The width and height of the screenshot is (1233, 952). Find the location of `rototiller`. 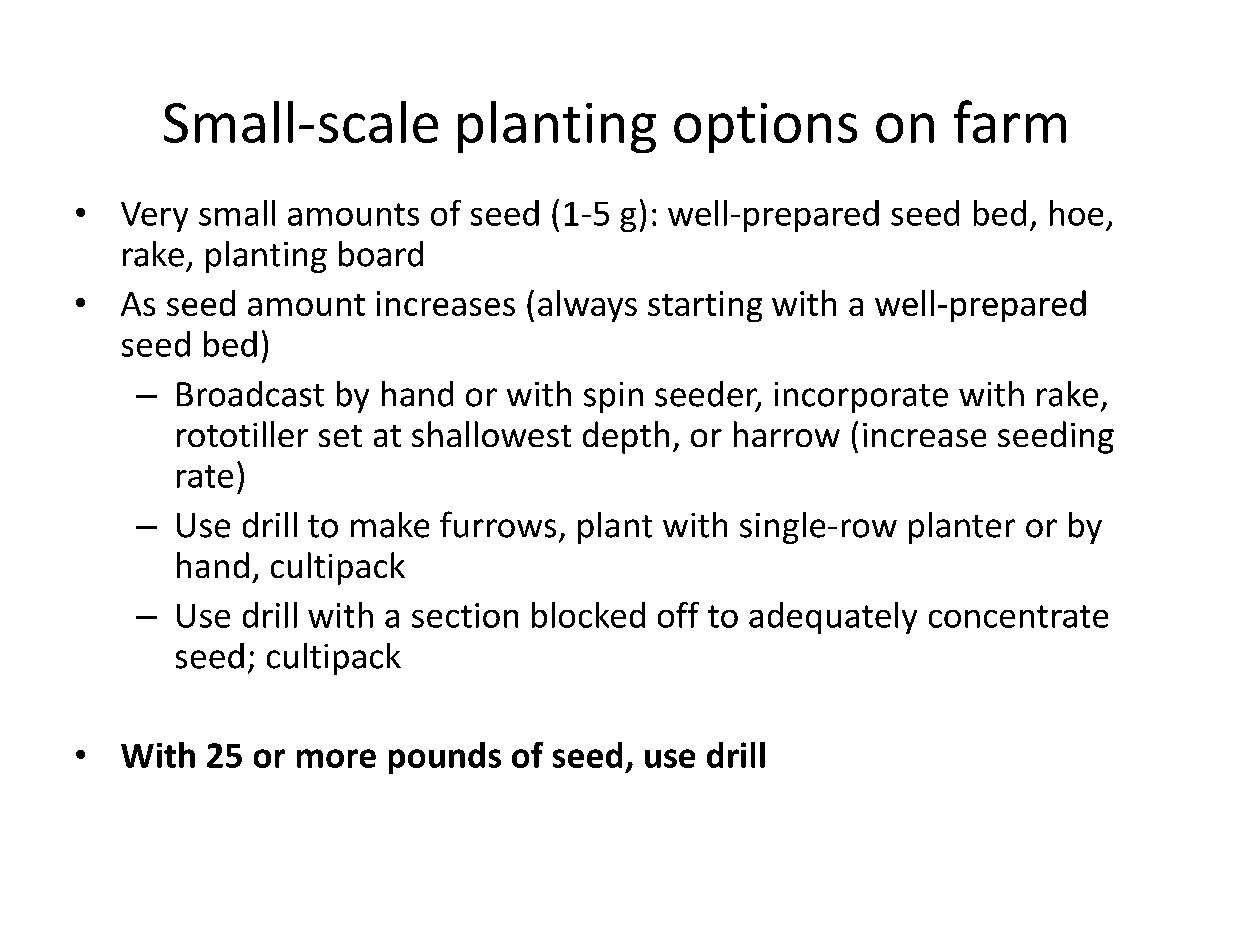

rototiller is located at coordinates (242, 434).
